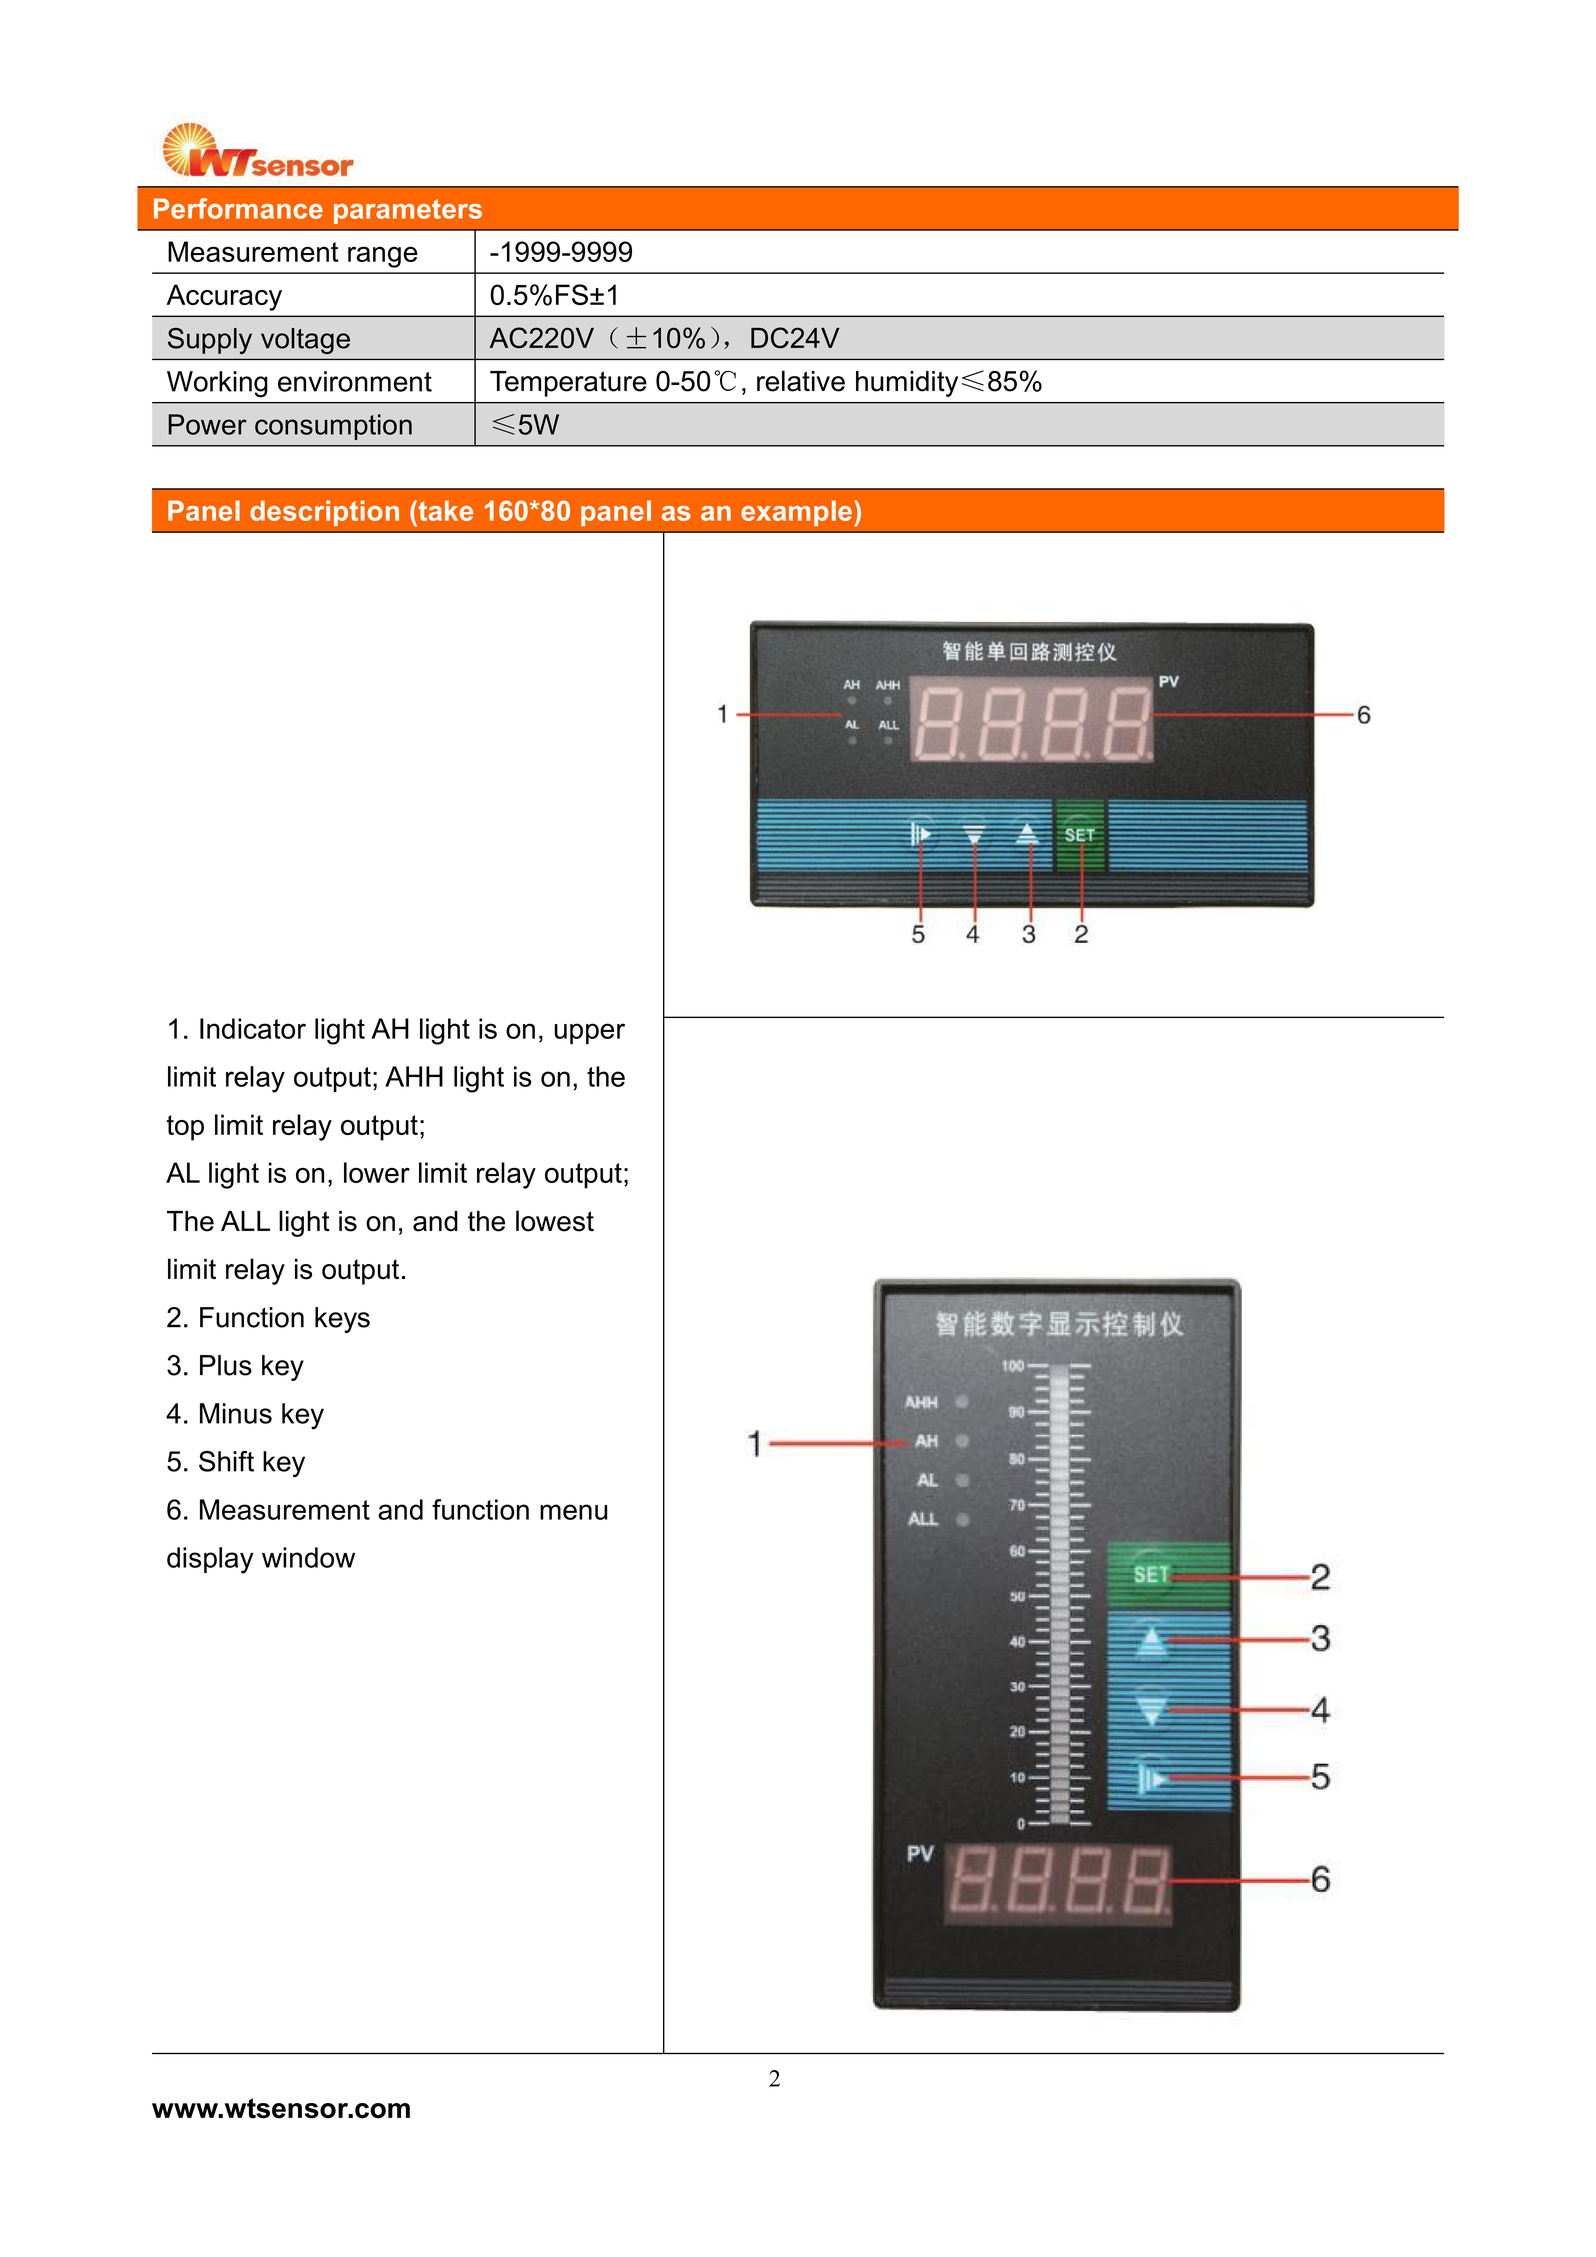 The image size is (1596, 2257). I want to click on Performance, so click(238, 208).
